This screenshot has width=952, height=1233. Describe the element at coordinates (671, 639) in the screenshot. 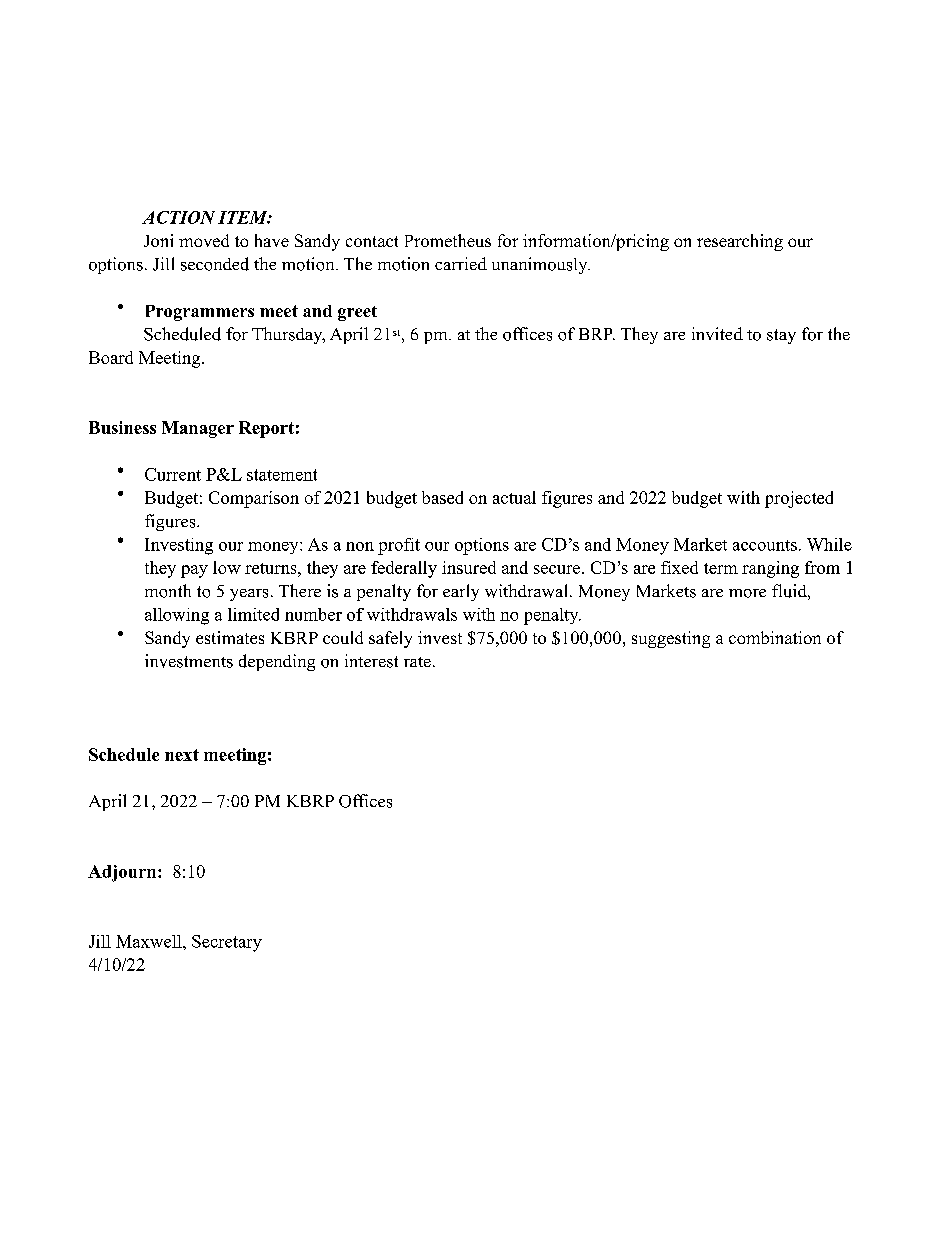

I see `suggesting` at that location.
